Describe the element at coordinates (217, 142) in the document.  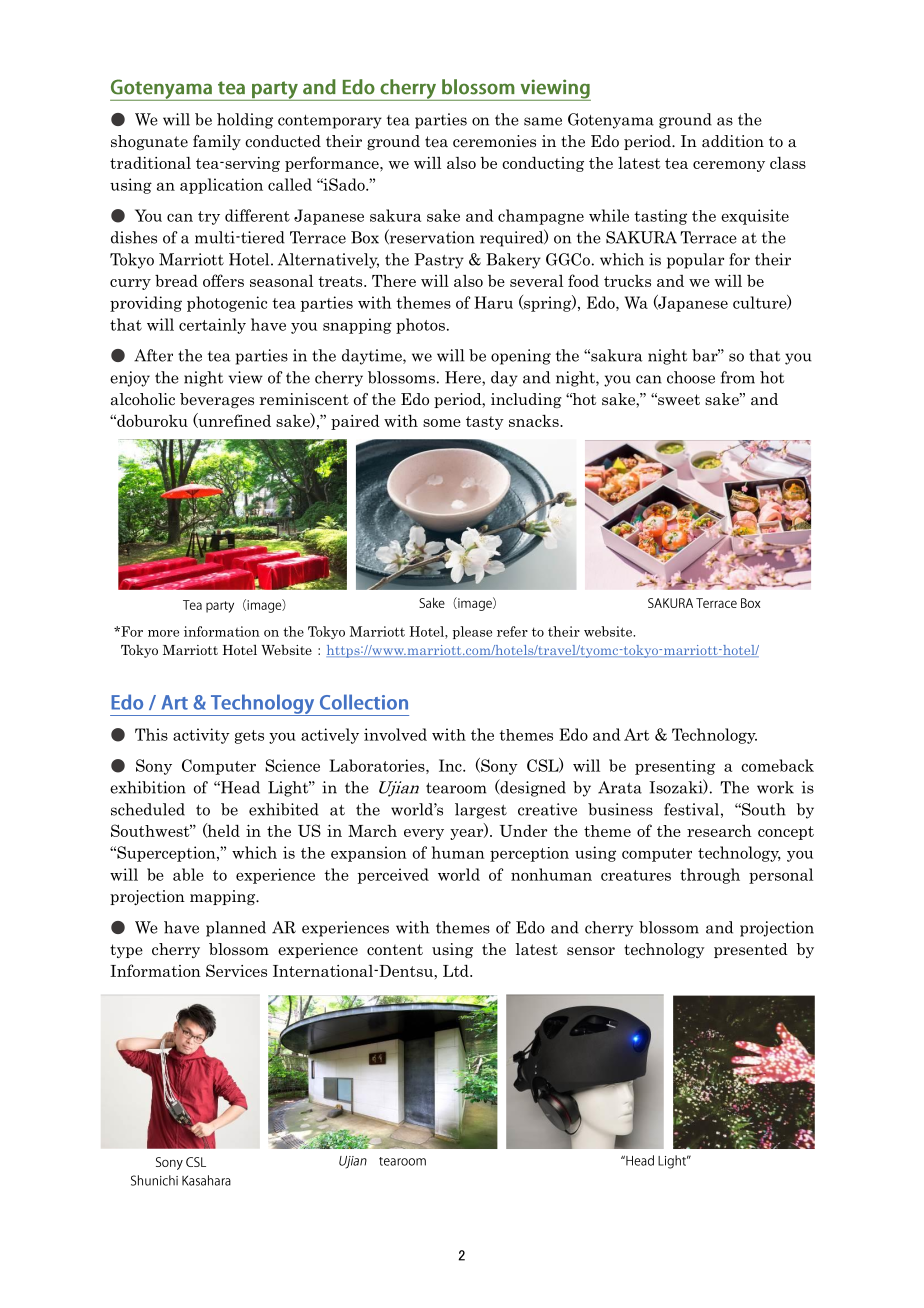
I see `family` at that location.
